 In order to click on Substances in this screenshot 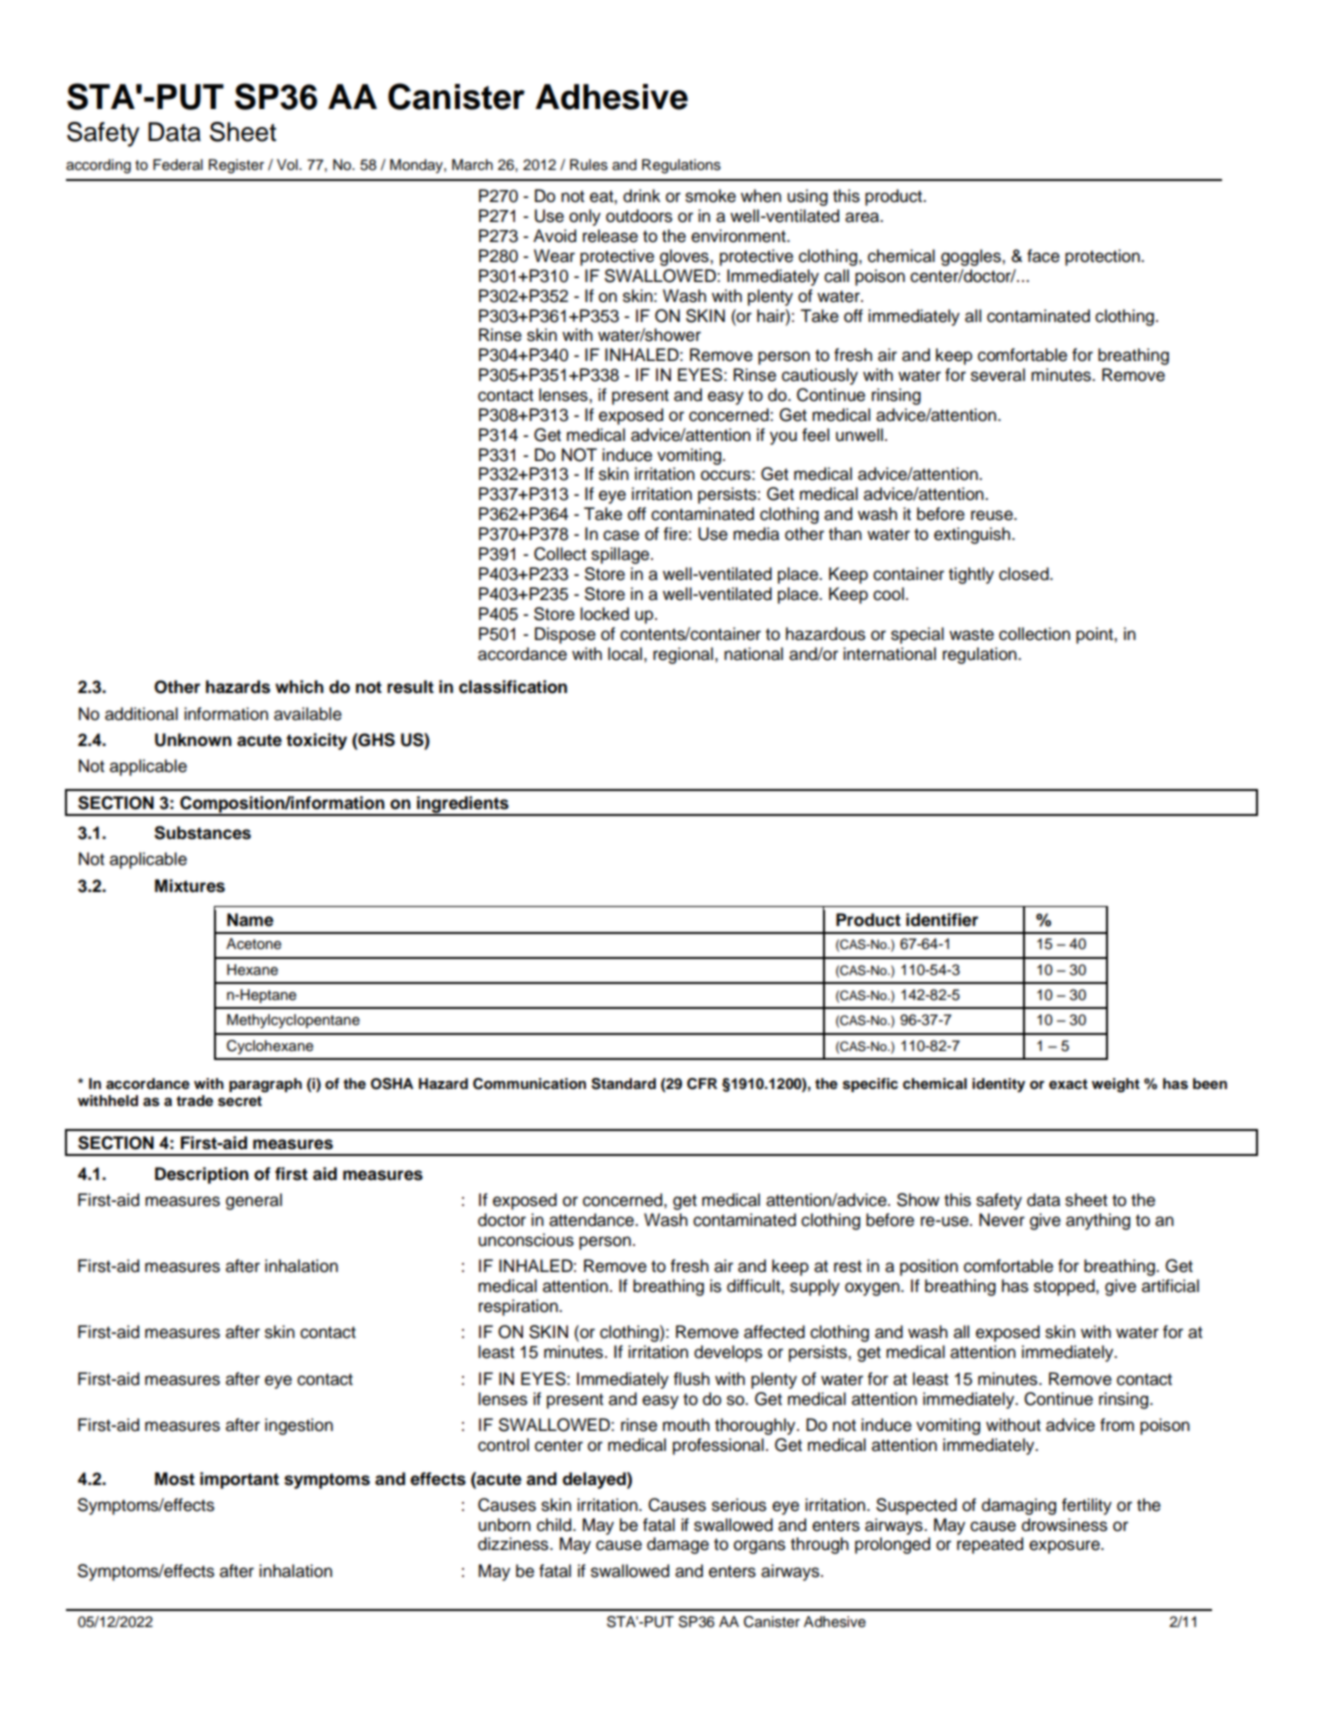, I will do `click(202, 833)`.
